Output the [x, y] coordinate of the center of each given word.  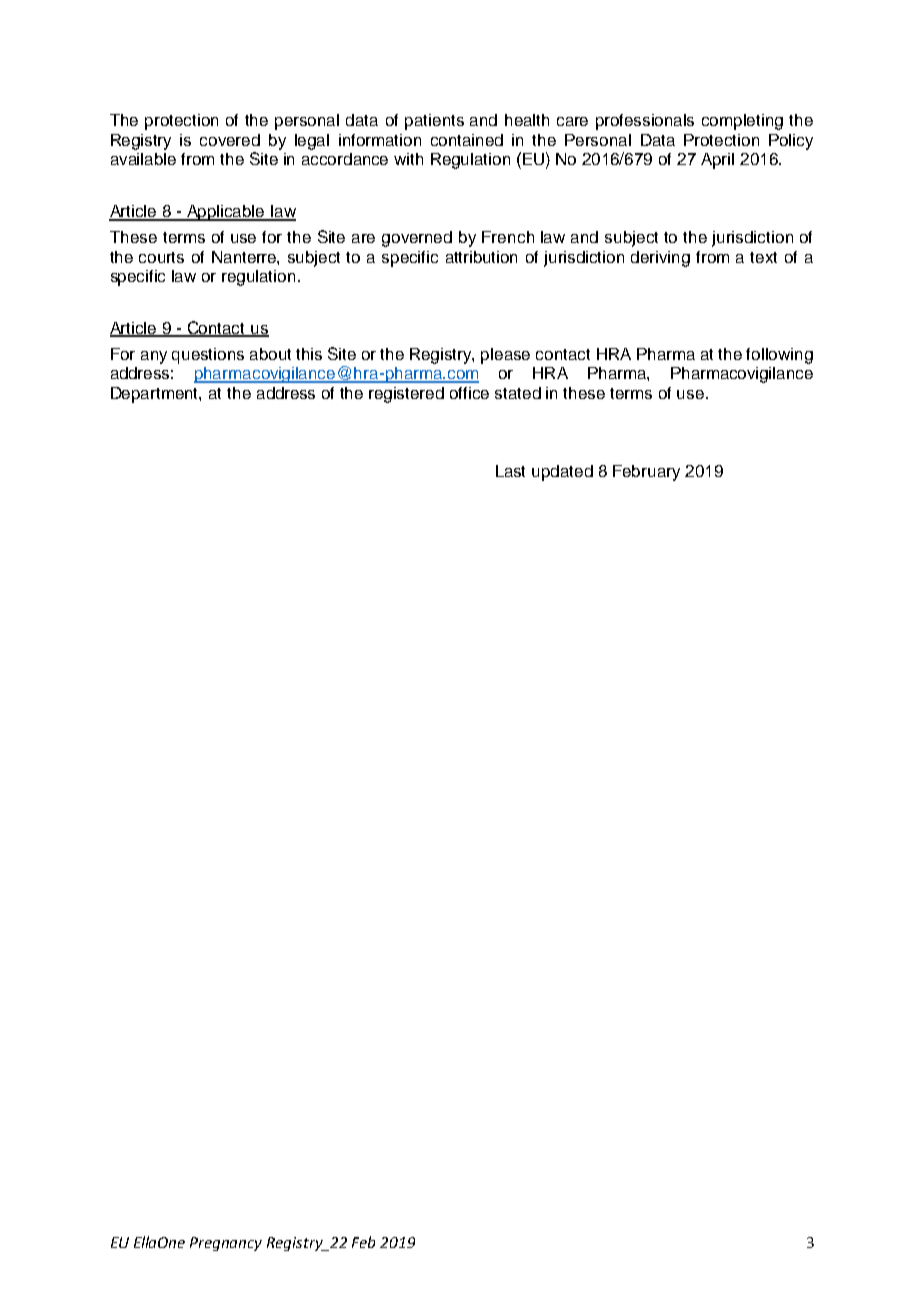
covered [230, 140]
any [154, 357]
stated [518, 393]
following [779, 356]
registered [406, 395]
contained [467, 140]
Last [510, 471]
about [270, 354]
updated [562, 473]
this [309, 354]
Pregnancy [226, 1244]
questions [208, 356]
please [505, 356]
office [469, 393]
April [717, 161]
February [646, 473]
